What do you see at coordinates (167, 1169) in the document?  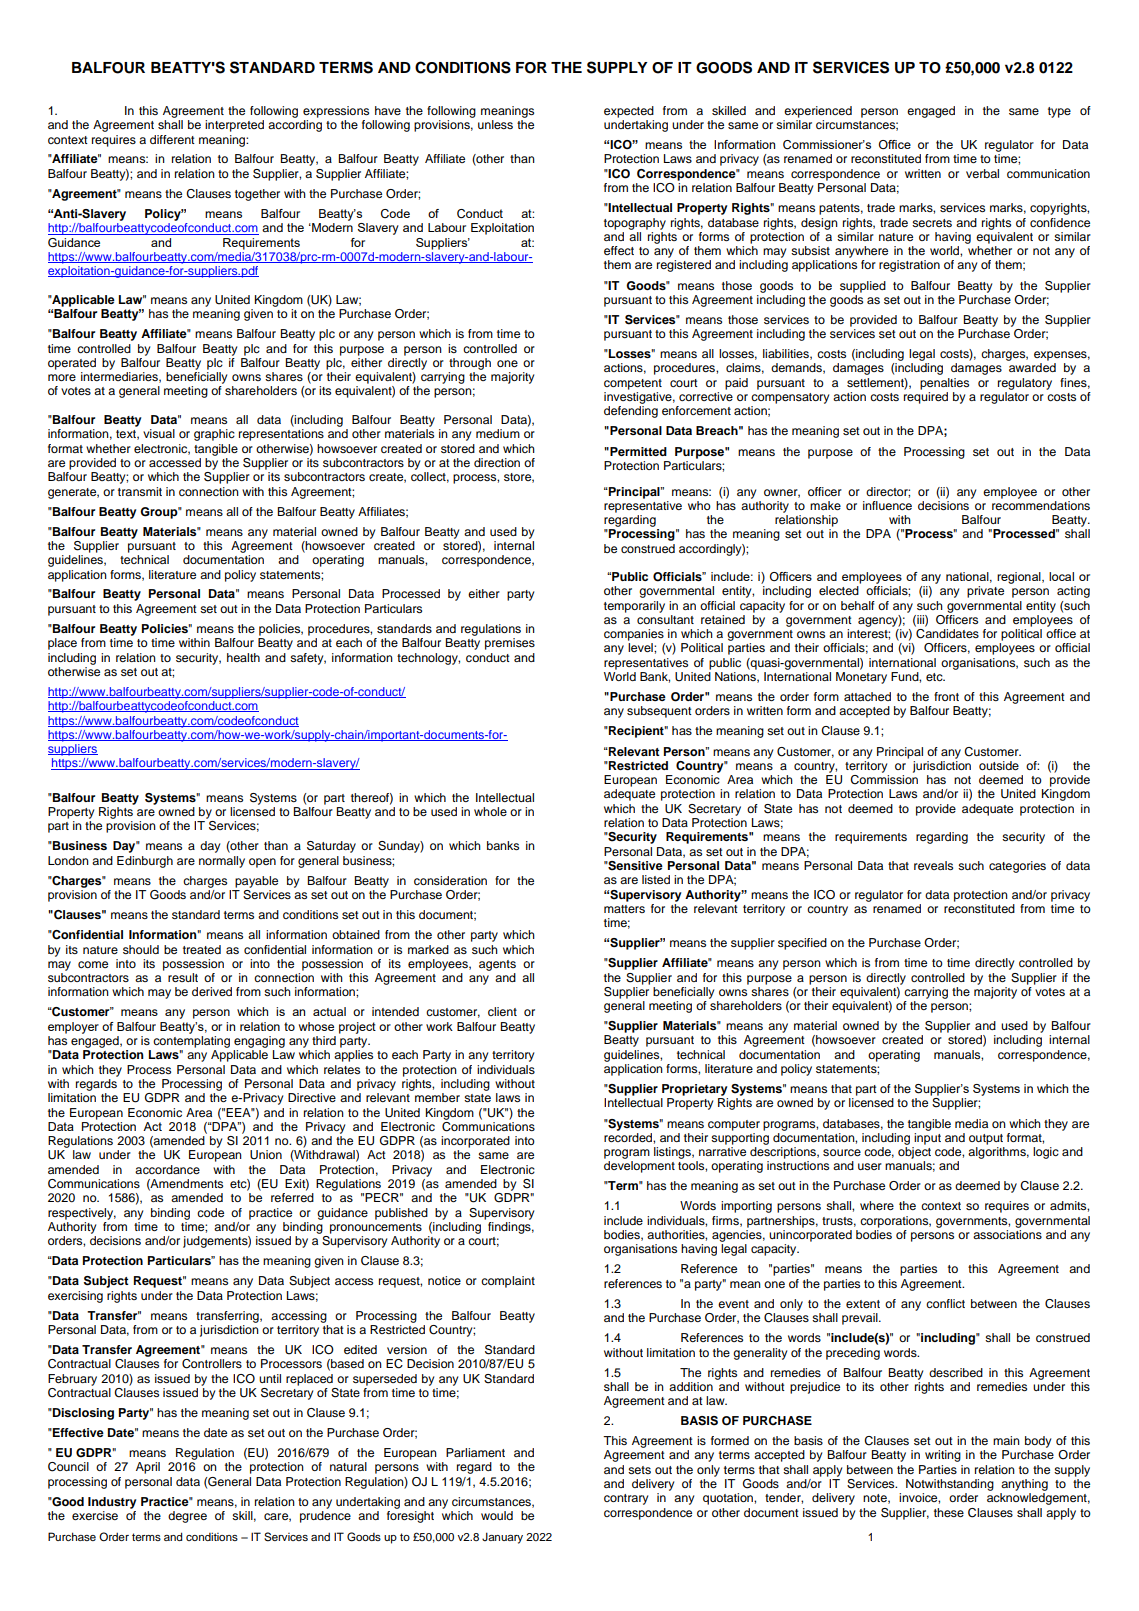 I see `accordance` at bounding box center [167, 1169].
